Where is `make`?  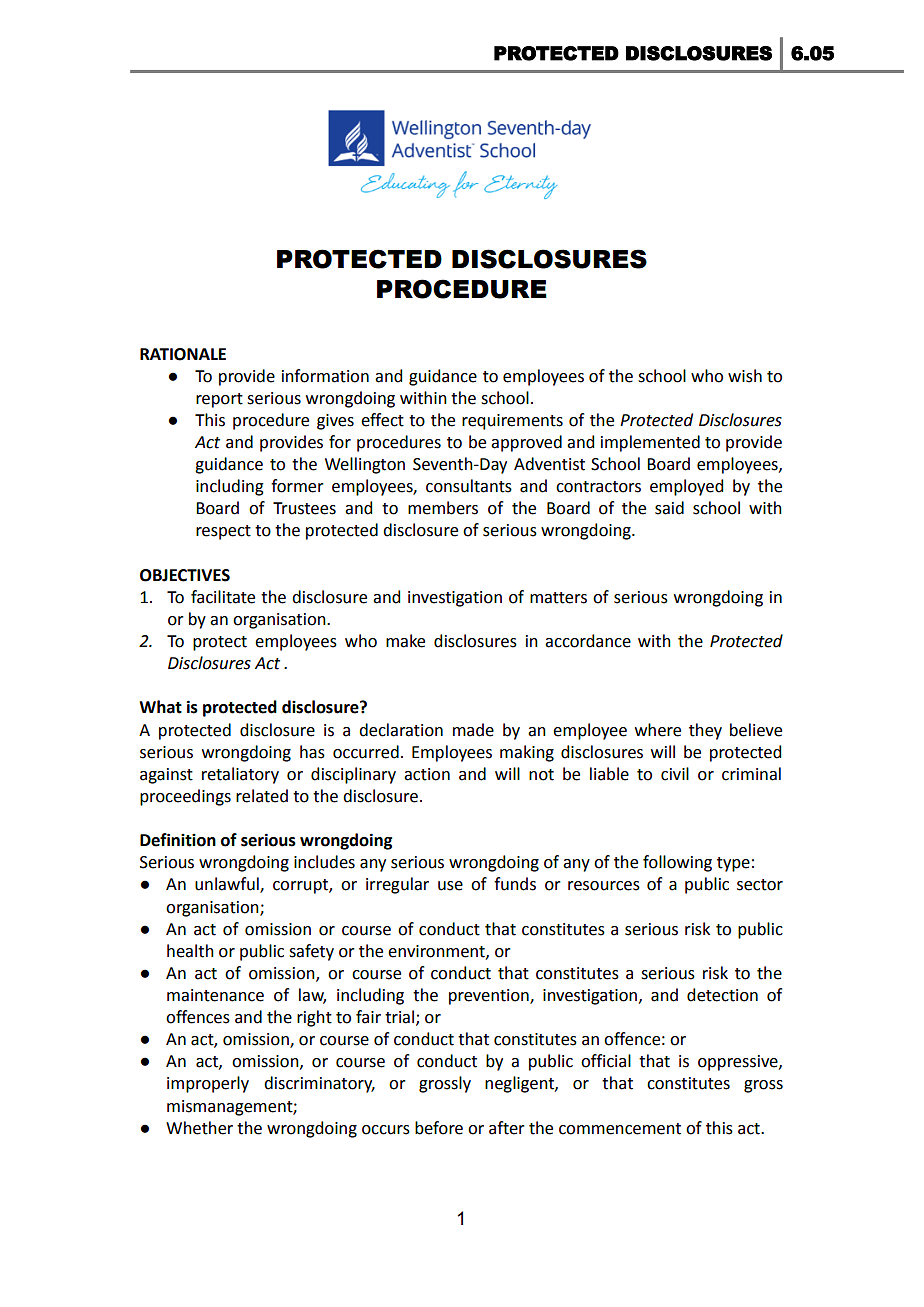
make is located at coordinates (405, 641).
